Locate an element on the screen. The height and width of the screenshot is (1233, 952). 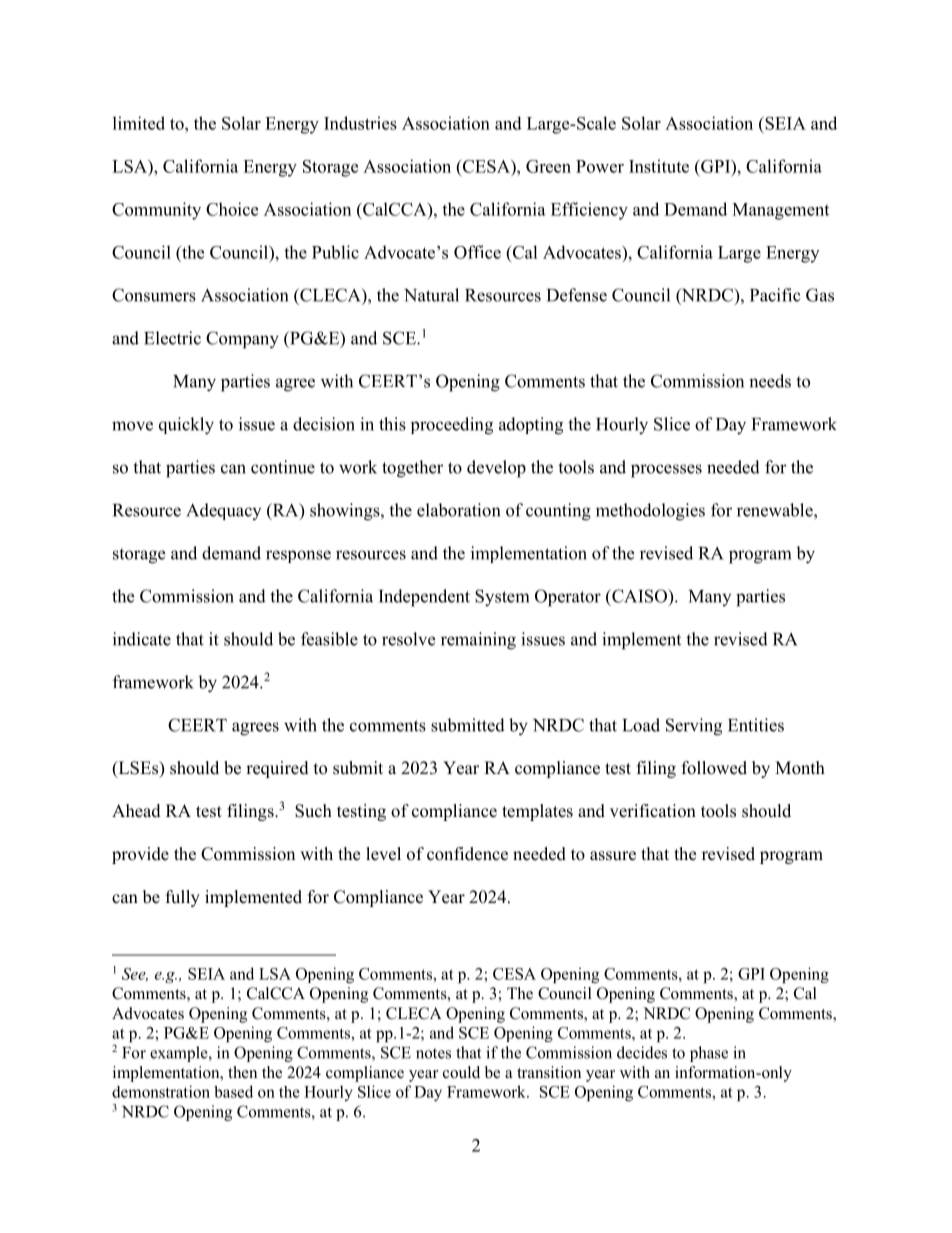
Institute is located at coordinates (659, 166).
